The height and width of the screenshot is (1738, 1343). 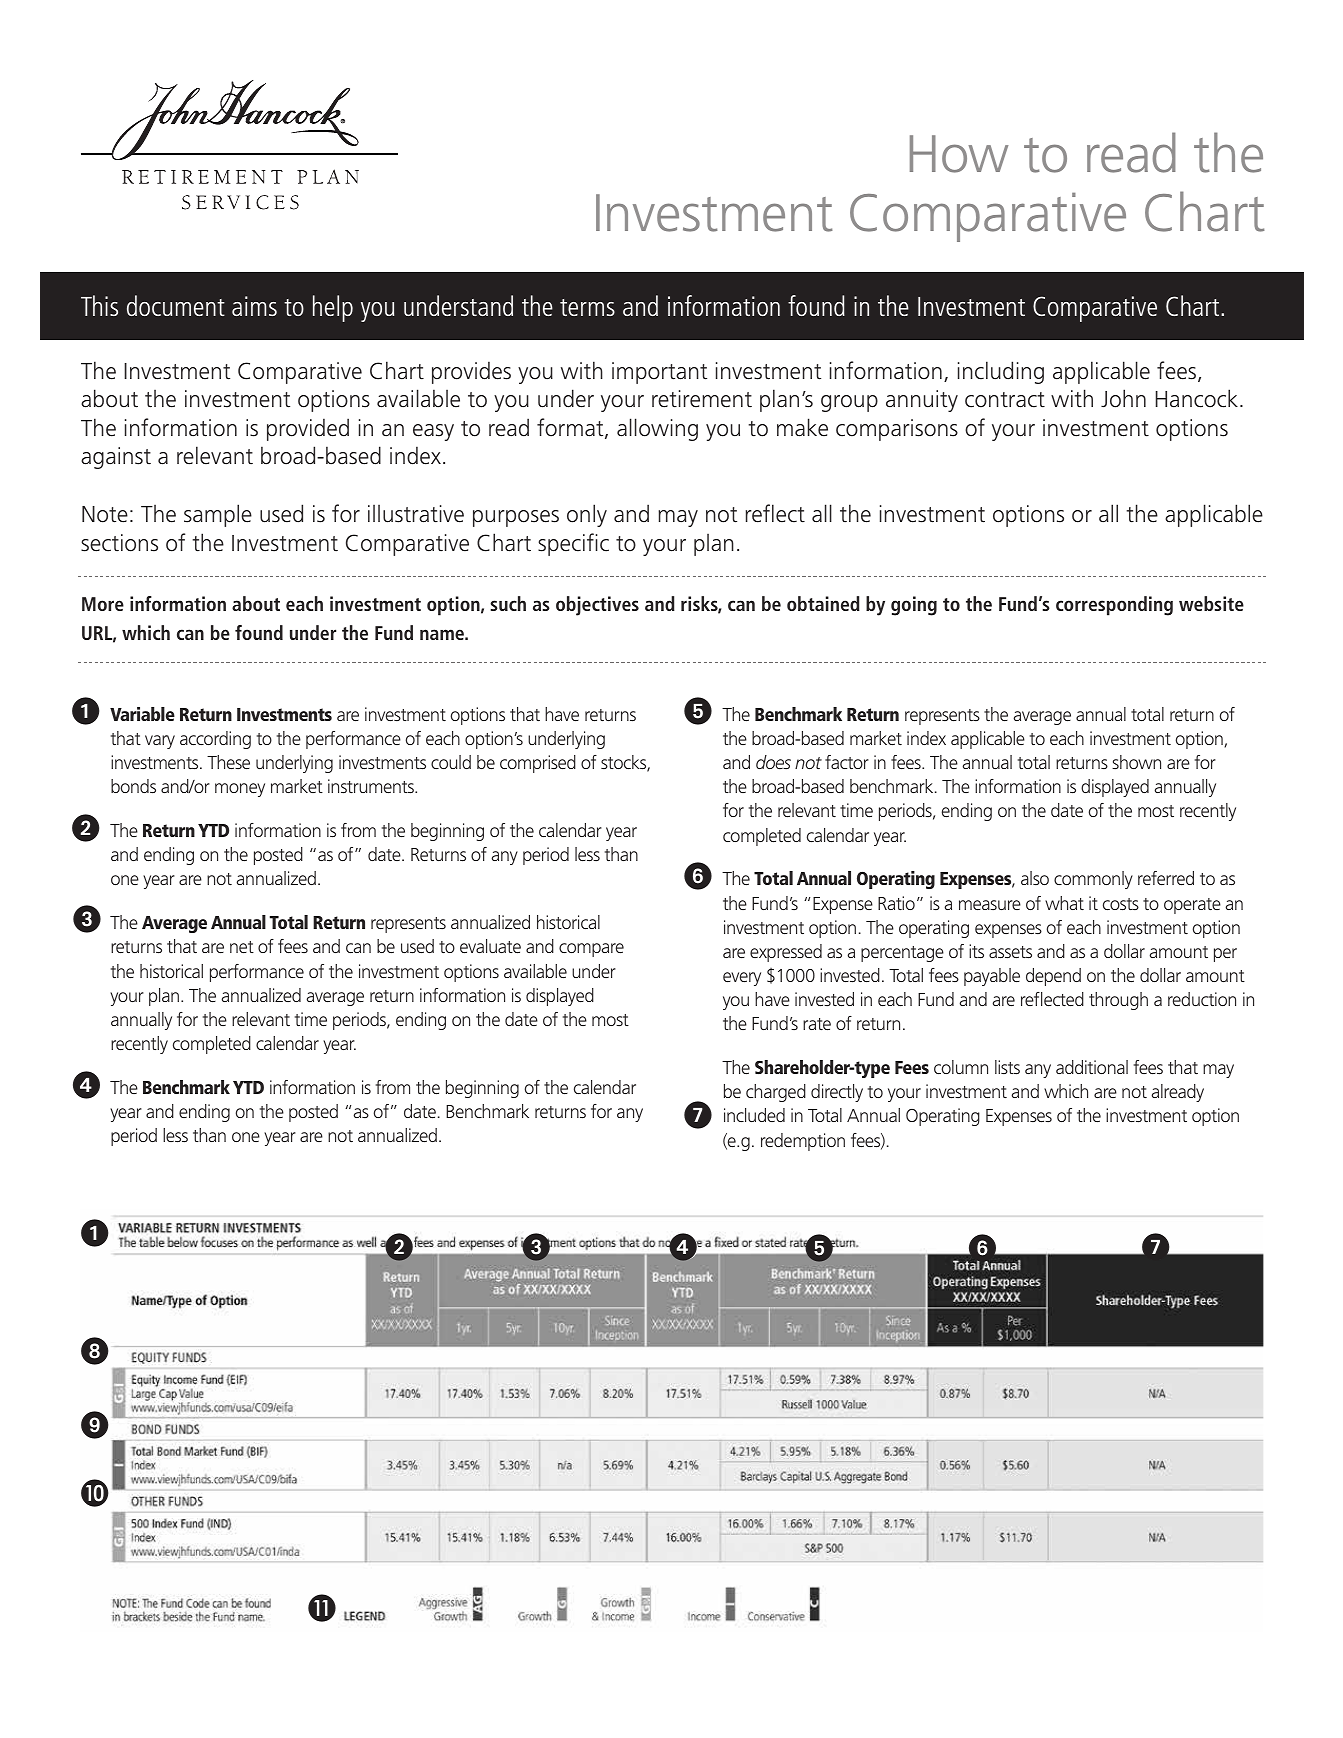 What do you see at coordinates (776, 1093) in the screenshot?
I see `charged` at bounding box center [776, 1093].
